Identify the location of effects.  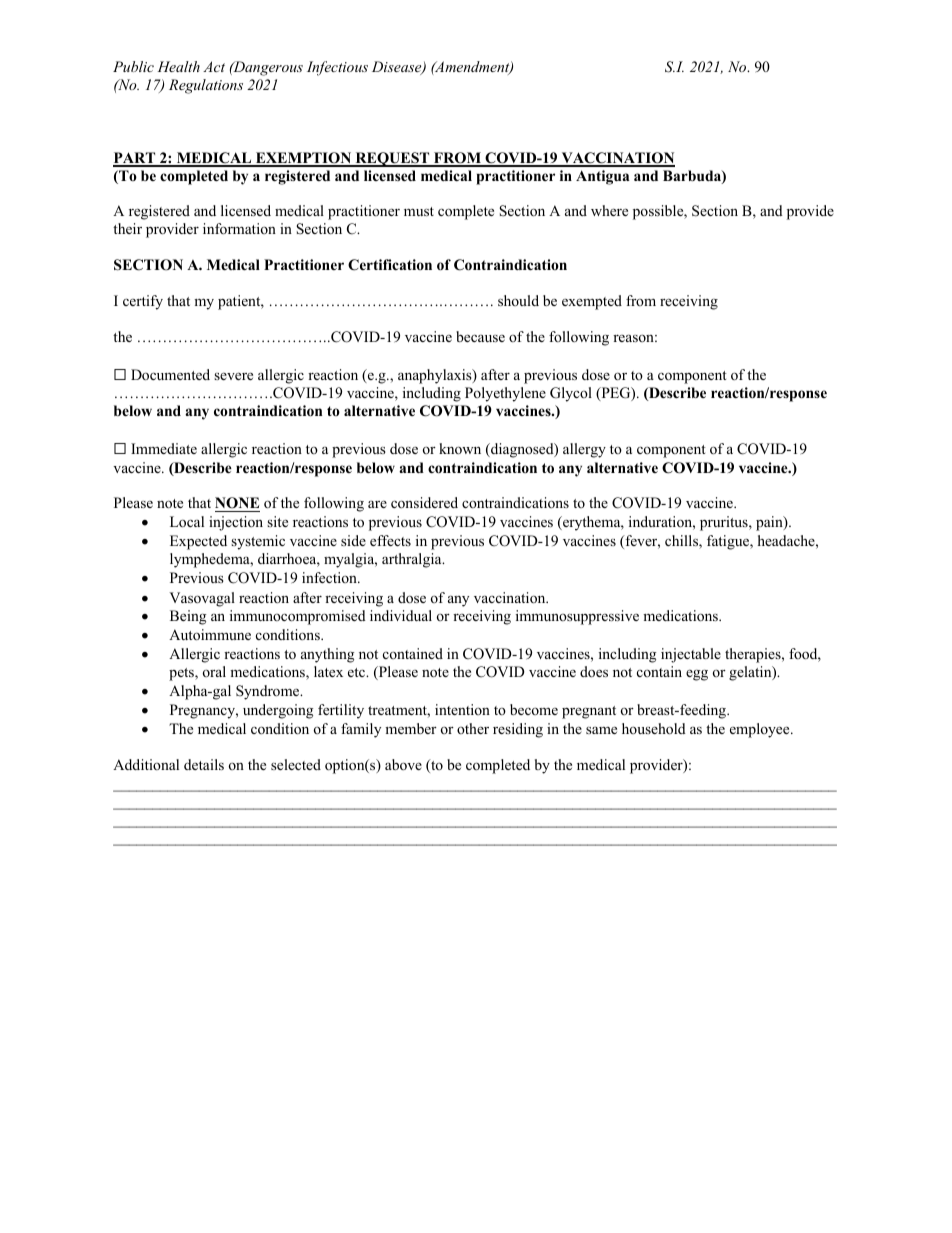
(390, 540).
